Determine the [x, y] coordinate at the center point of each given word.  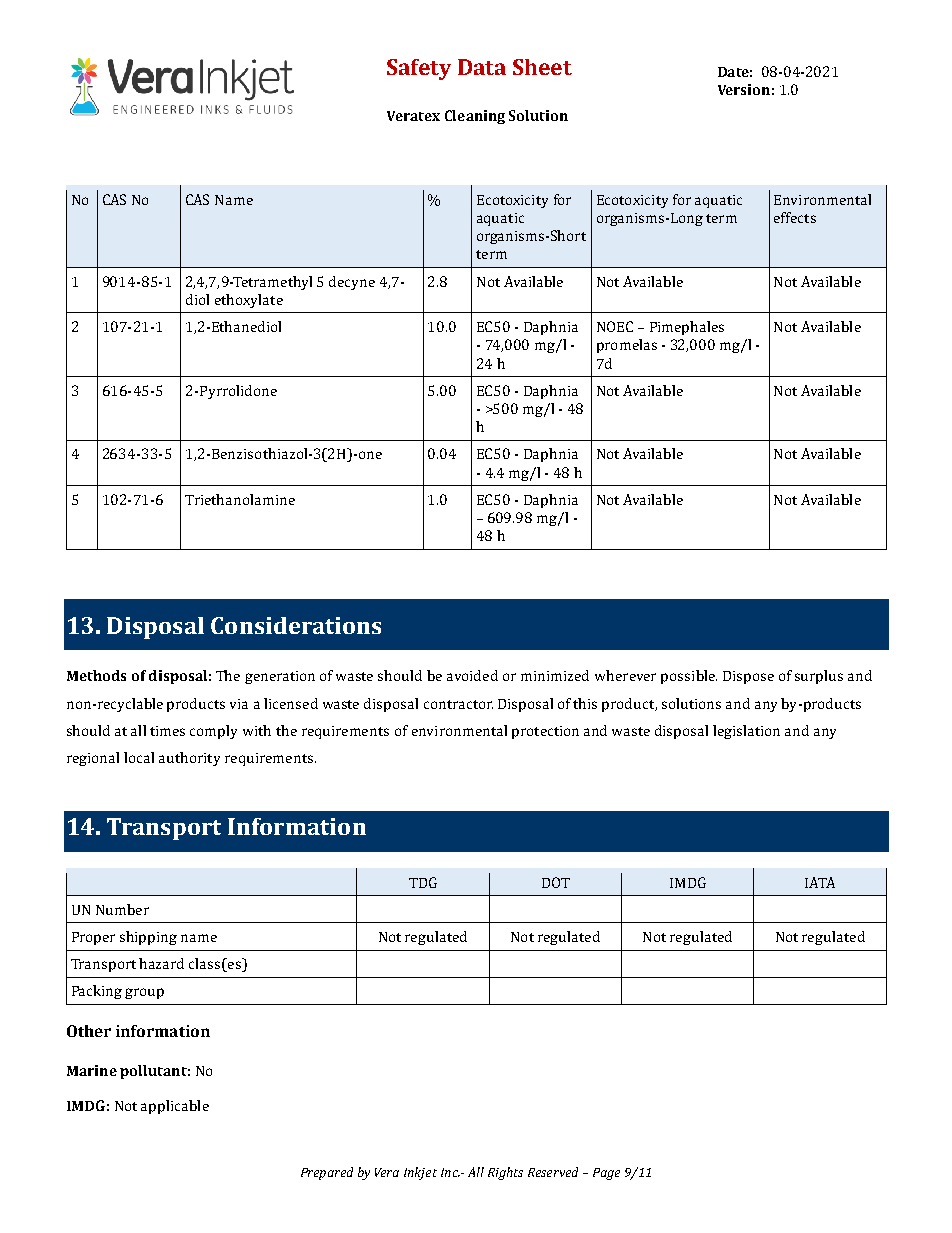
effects [795, 217]
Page [606, 1174]
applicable [175, 1107]
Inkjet [420, 1173]
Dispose [748, 677]
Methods [96, 675]
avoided [472, 675]
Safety [419, 69]
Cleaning [475, 117]
